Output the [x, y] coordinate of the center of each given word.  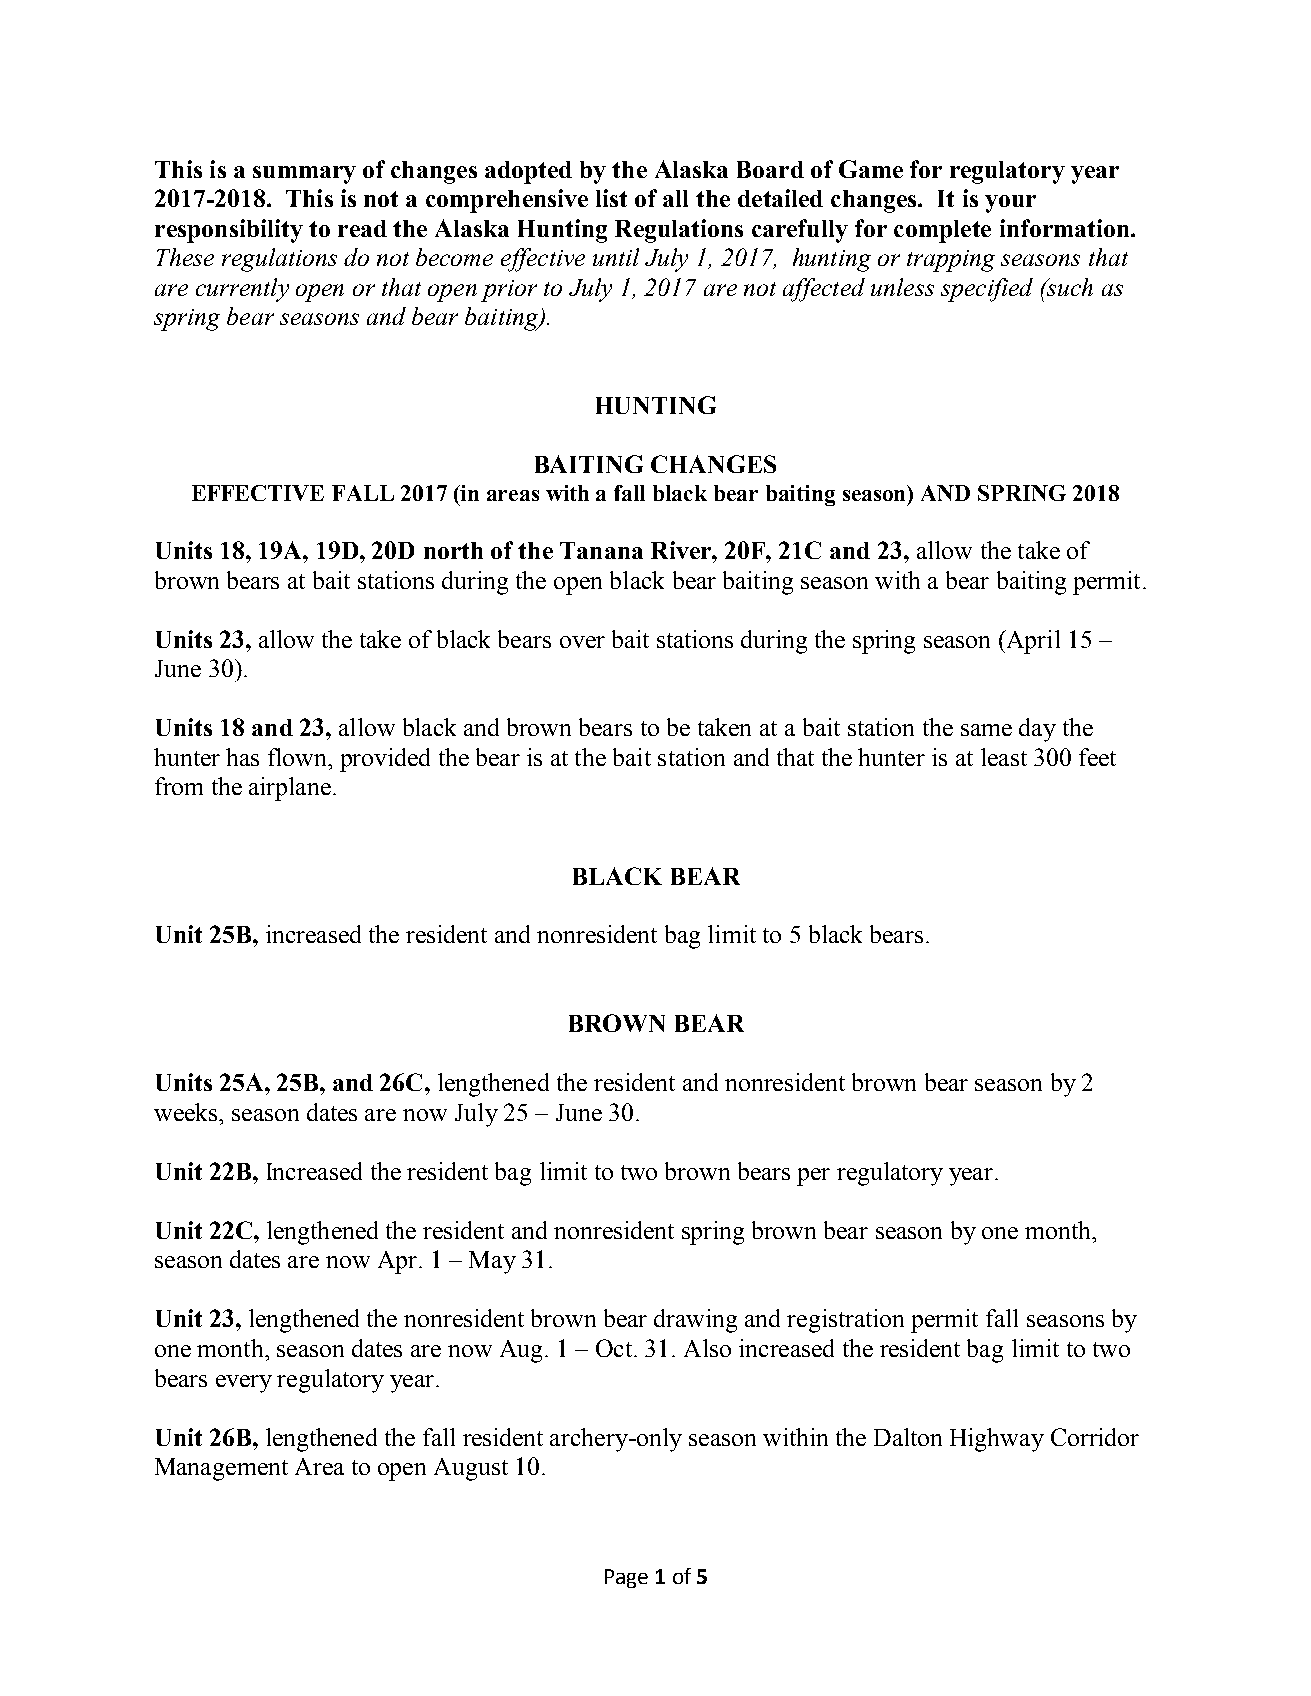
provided [385, 760]
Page [626, 1578]
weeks [187, 1112]
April [1032, 642]
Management [221, 1469]
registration [845, 1321]
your [1010, 204]
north [453, 550]
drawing [695, 1321]
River [682, 550]
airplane [290, 789]
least [1004, 757]
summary [304, 175]
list [611, 198]
